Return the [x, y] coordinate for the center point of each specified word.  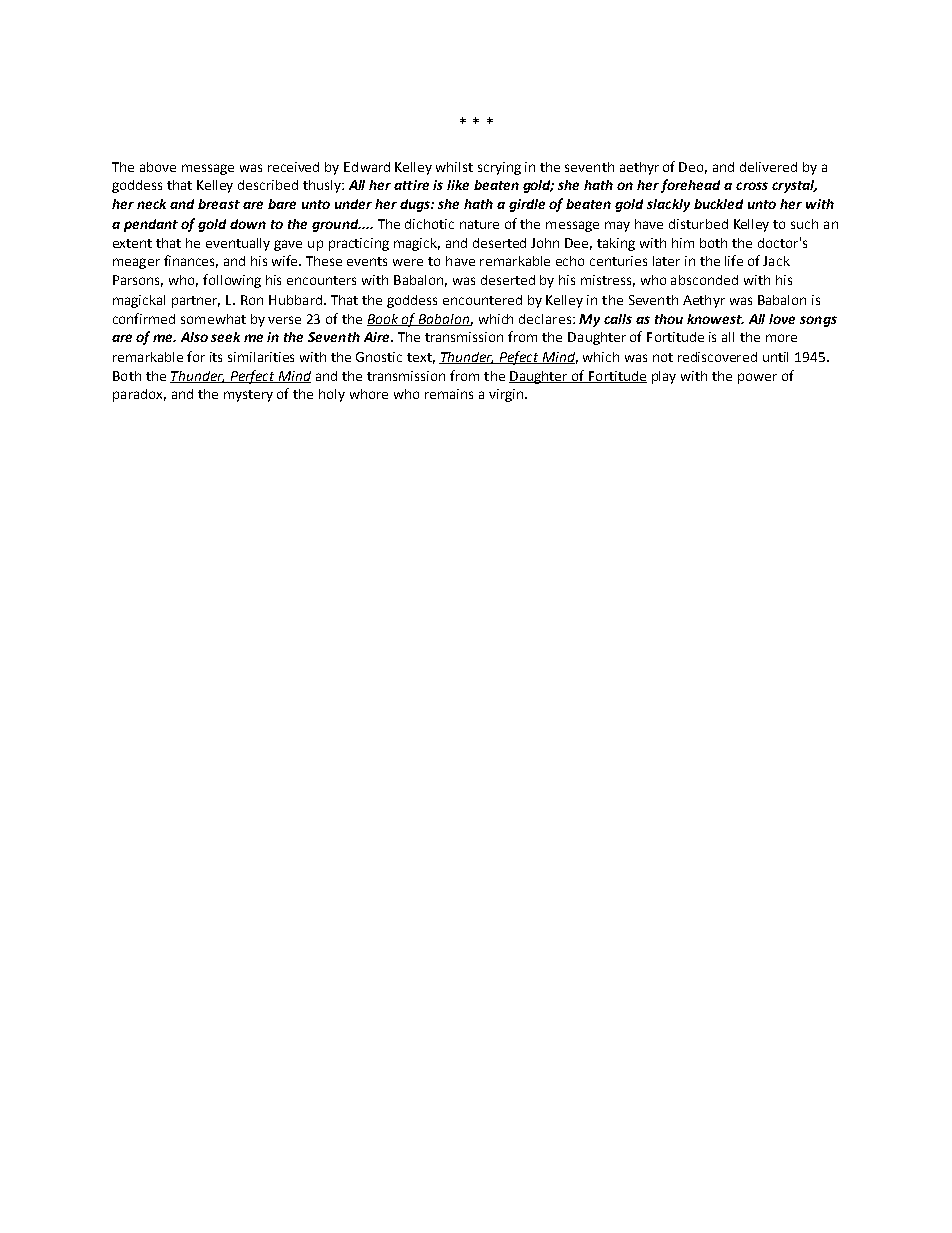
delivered [768, 167]
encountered [482, 300]
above [158, 167]
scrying [499, 168]
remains [449, 394]
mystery [248, 396]
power [757, 378]
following [232, 281]
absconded [704, 280]
